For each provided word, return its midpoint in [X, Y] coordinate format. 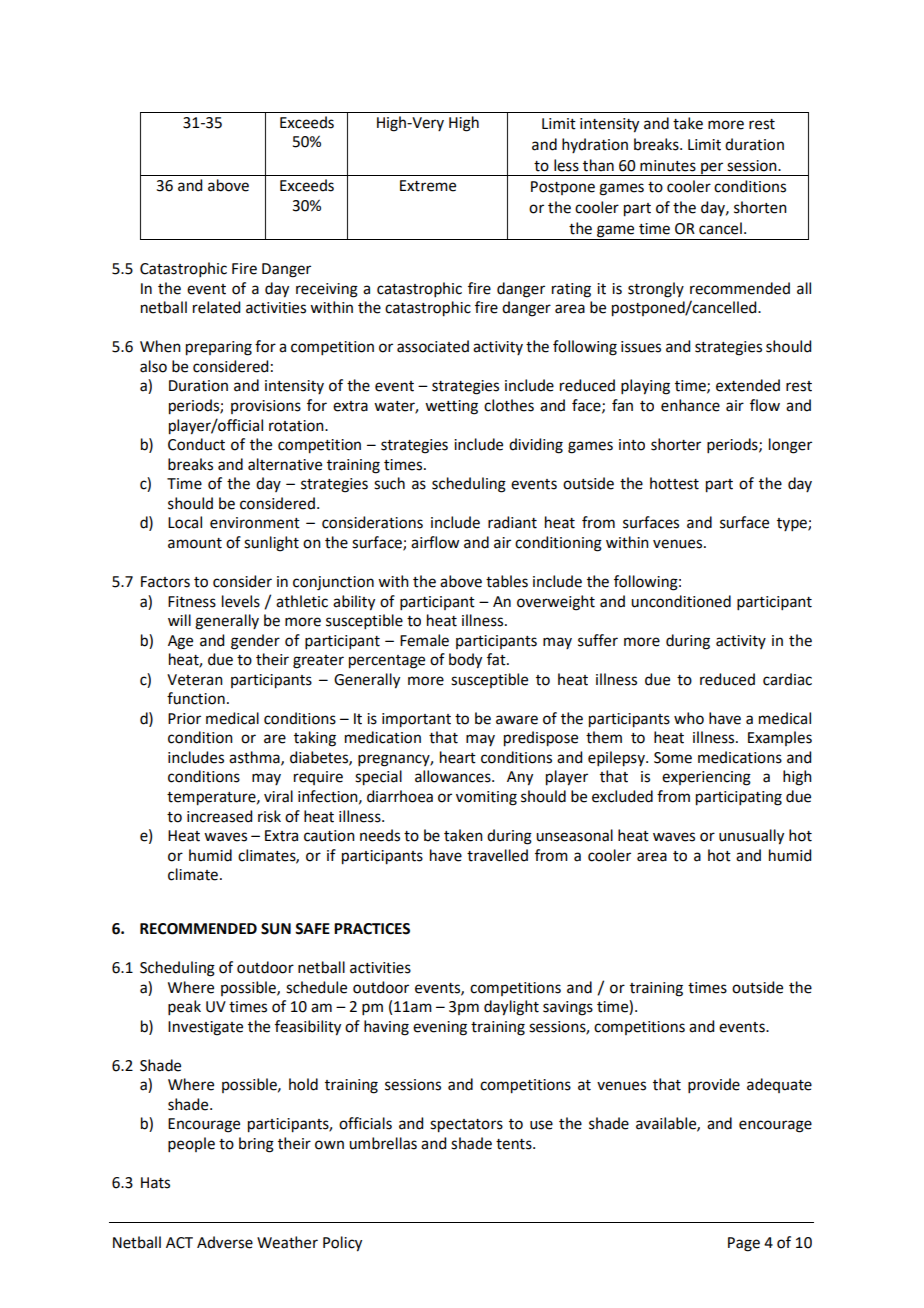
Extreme [428, 186]
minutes [668, 166]
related [216, 307]
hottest [674, 483]
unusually [751, 837]
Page [744, 1244]
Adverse [225, 1242]
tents [515, 1144]
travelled [497, 855]
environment [255, 523]
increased [219, 816]
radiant [512, 522]
